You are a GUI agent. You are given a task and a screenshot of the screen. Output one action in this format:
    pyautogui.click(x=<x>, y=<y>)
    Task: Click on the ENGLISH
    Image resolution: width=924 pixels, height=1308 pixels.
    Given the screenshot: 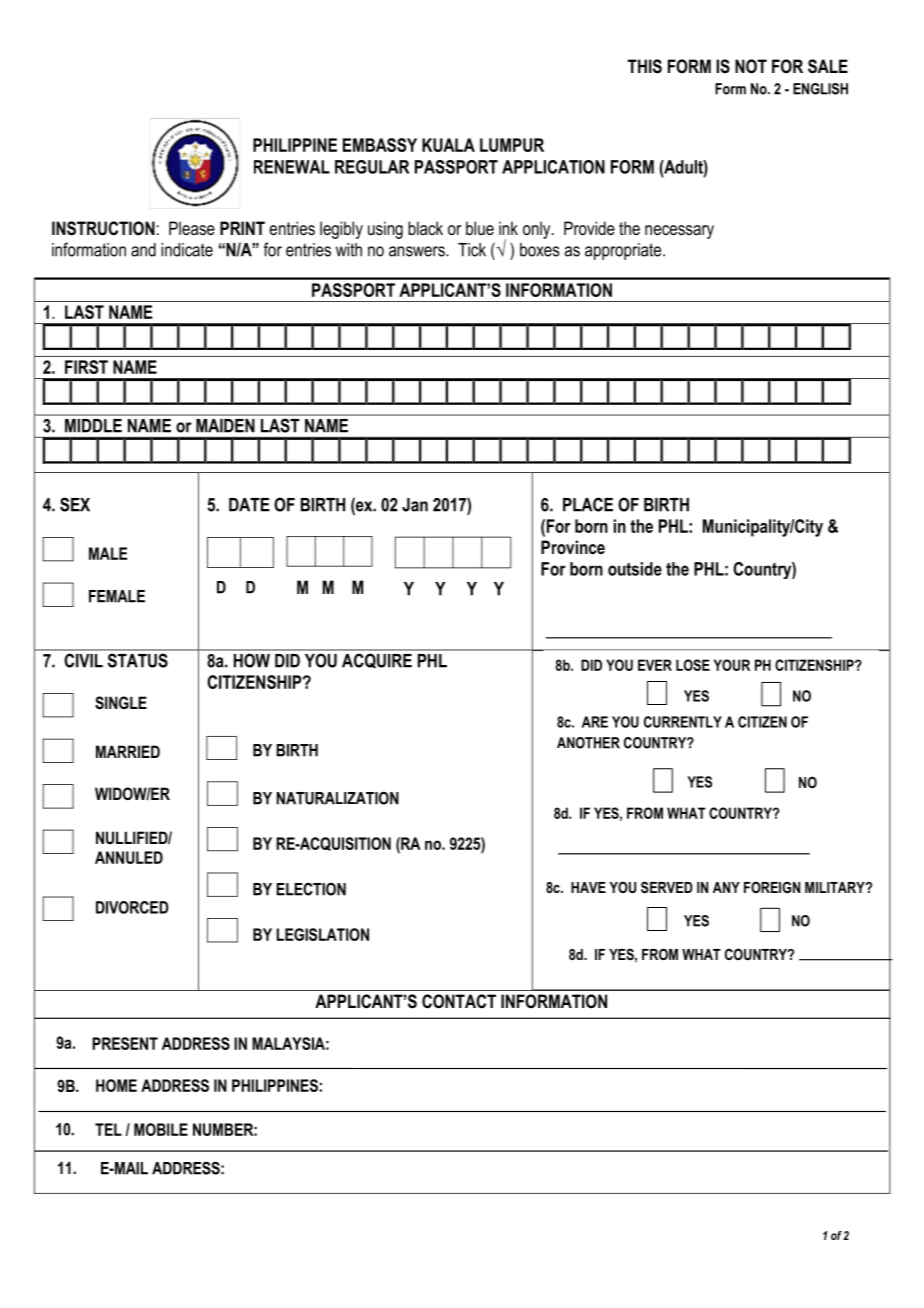 What is the action you would take?
    pyautogui.click(x=820, y=89)
